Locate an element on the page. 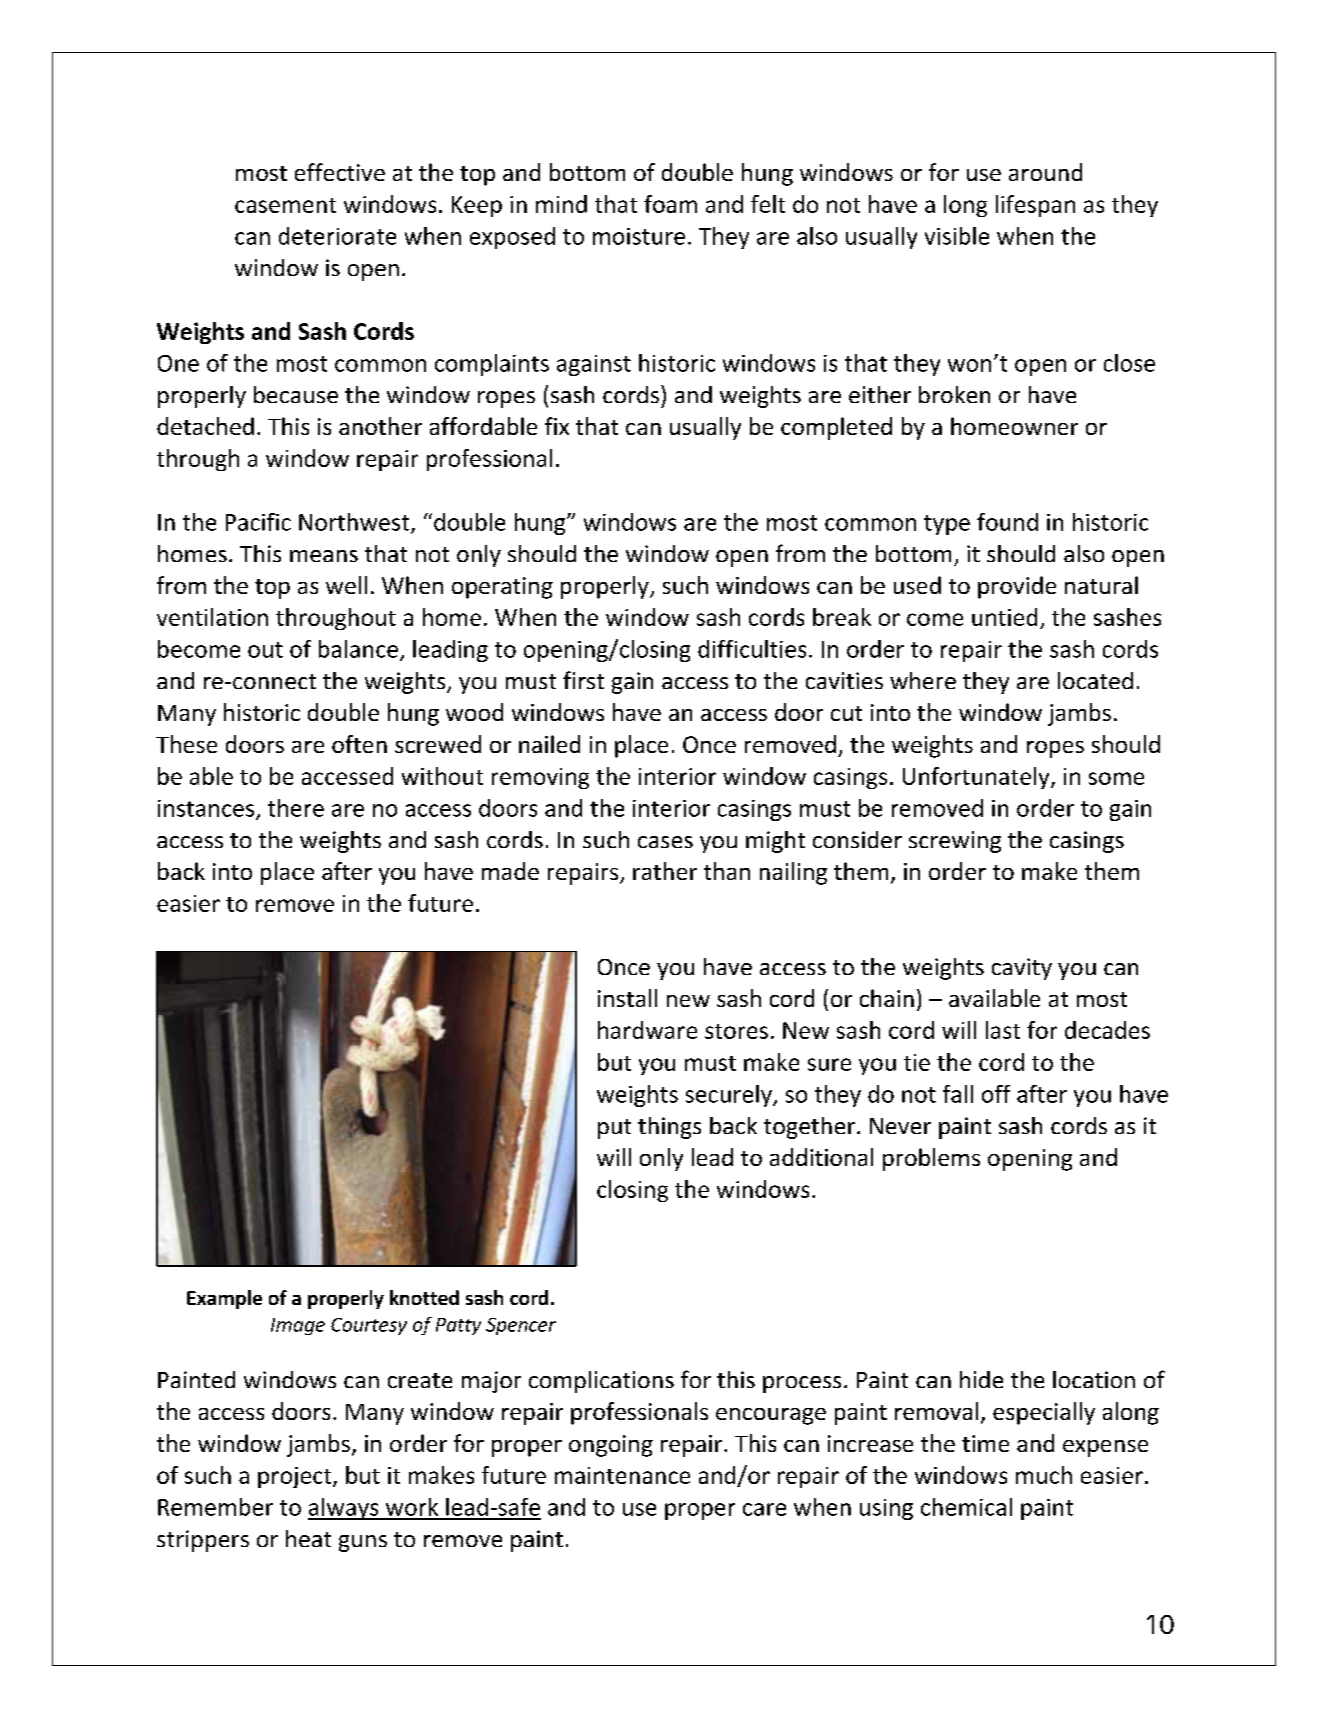 This document has height=1718, width=1328. casement is located at coordinates (285, 205).
